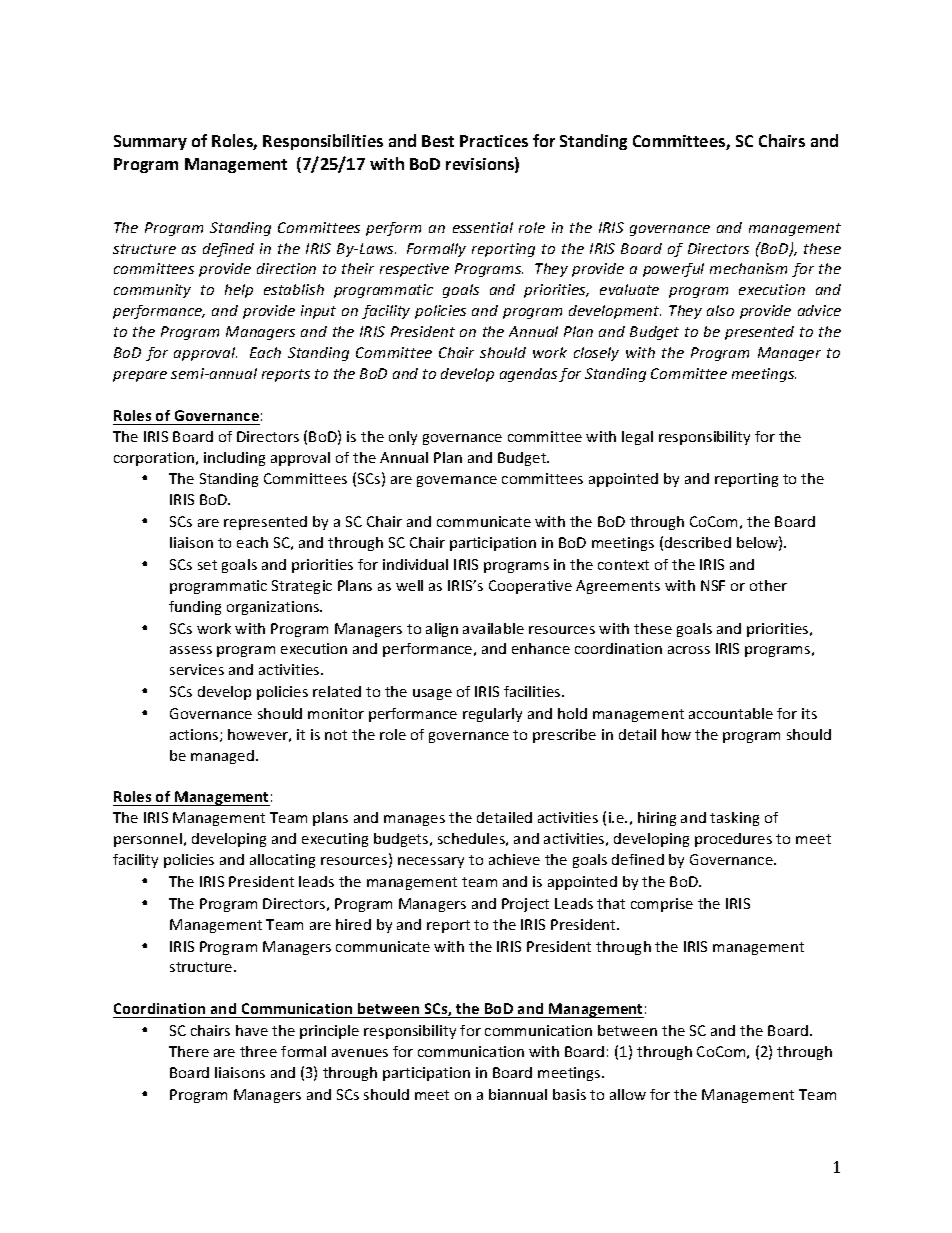 Image resolution: width=952 pixels, height=1233 pixels. I want to click on Practices, so click(494, 141).
